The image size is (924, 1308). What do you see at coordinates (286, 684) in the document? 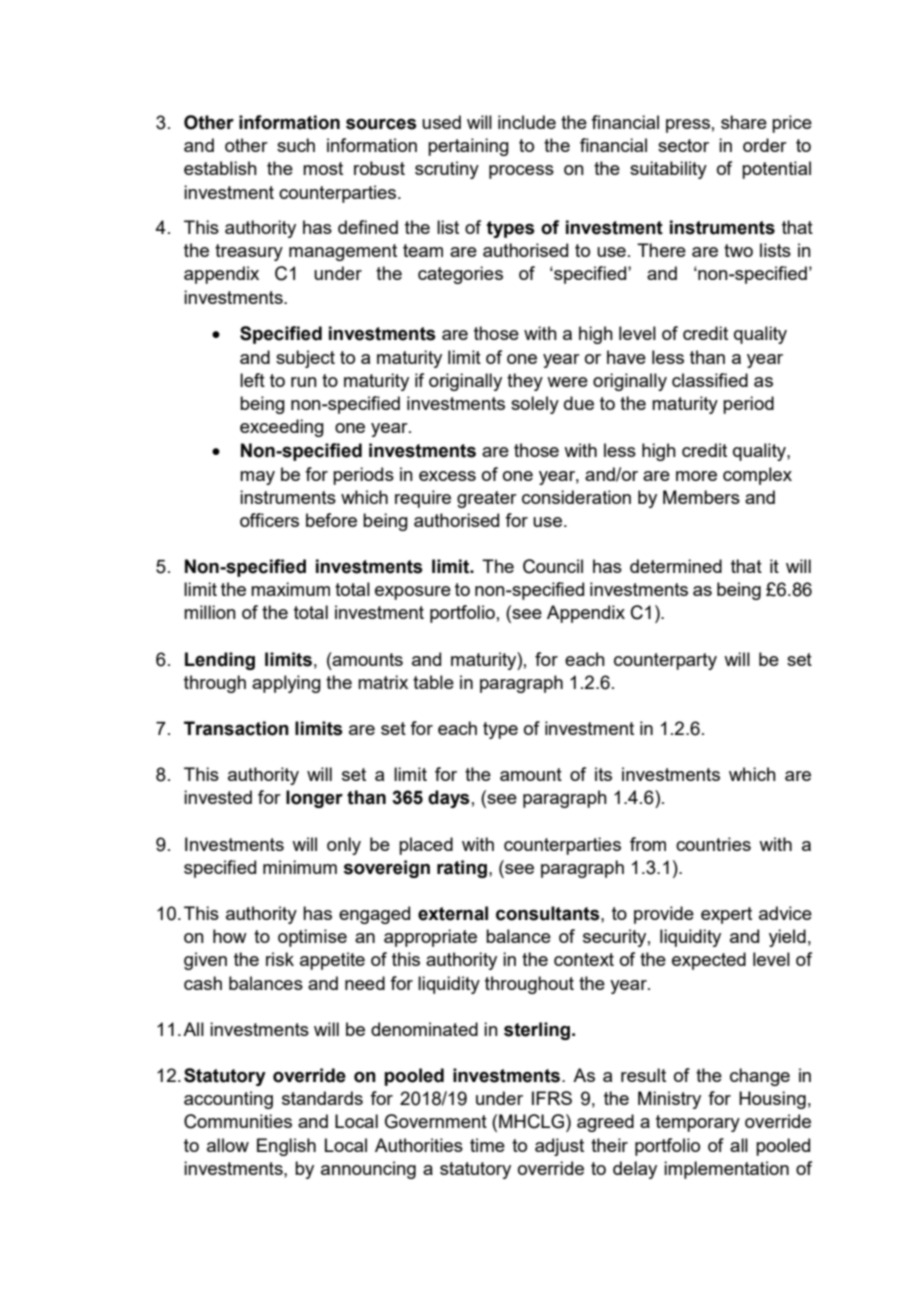
I see `applying` at bounding box center [286, 684].
